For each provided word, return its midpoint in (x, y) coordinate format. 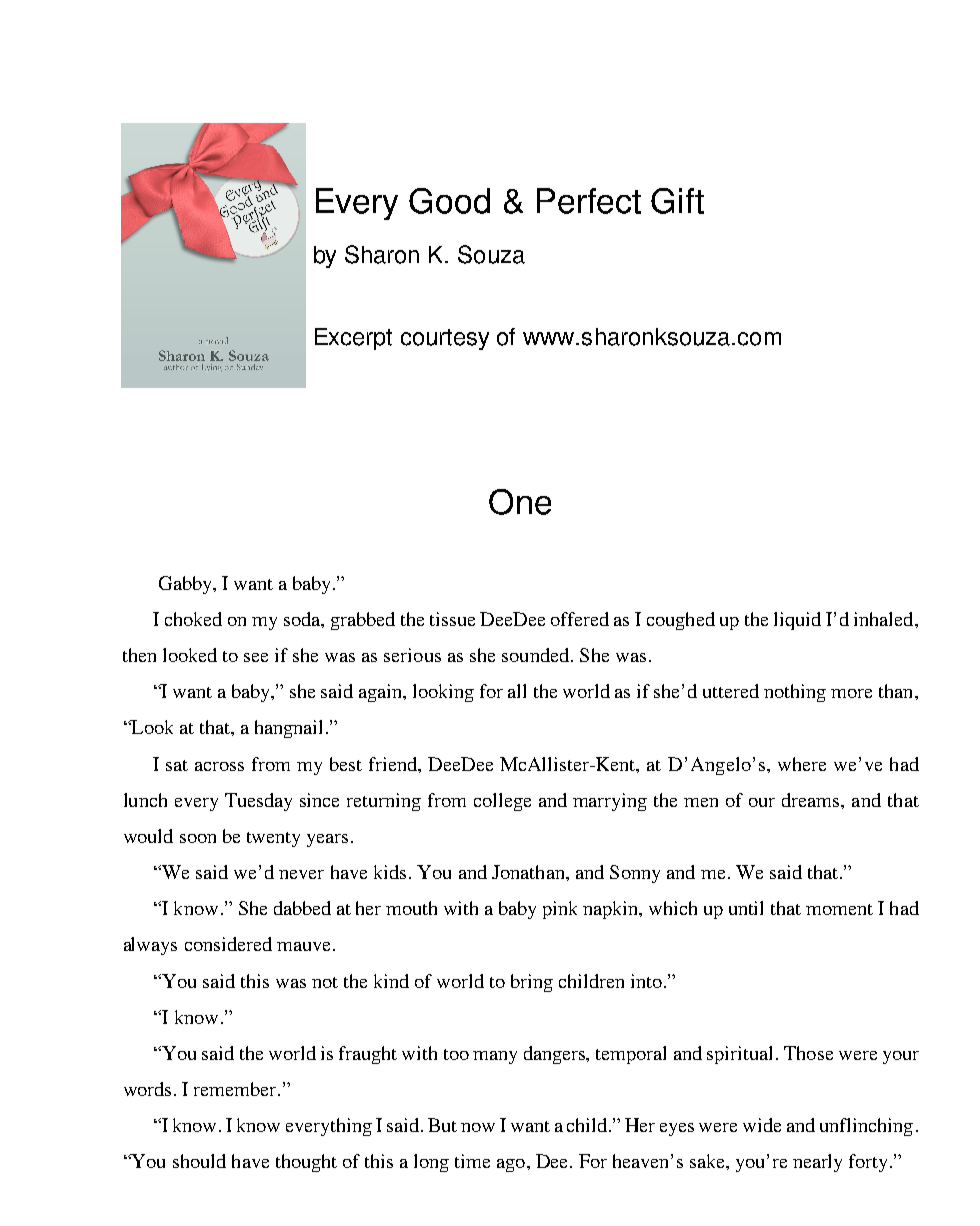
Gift (677, 201)
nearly (817, 1163)
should (199, 1161)
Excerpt (353, 339)
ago (511, 1165)
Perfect (589, 201)
